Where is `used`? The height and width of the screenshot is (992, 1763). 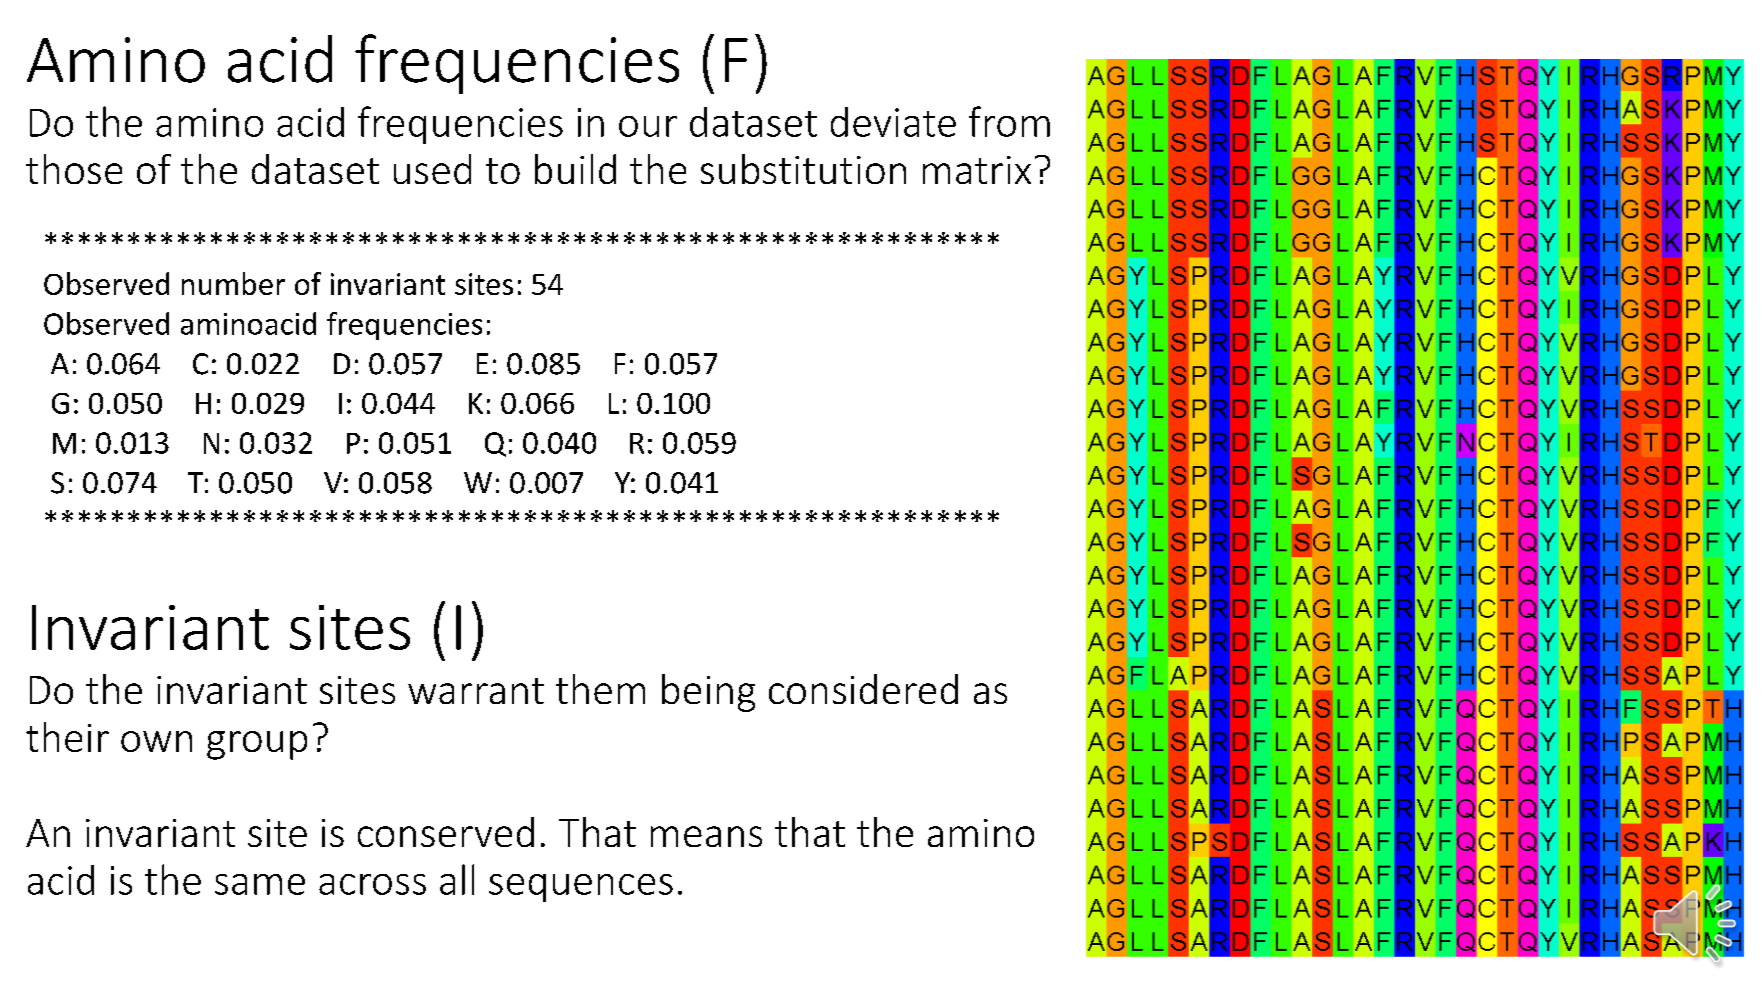 used is located at coordinates (432, 169).
